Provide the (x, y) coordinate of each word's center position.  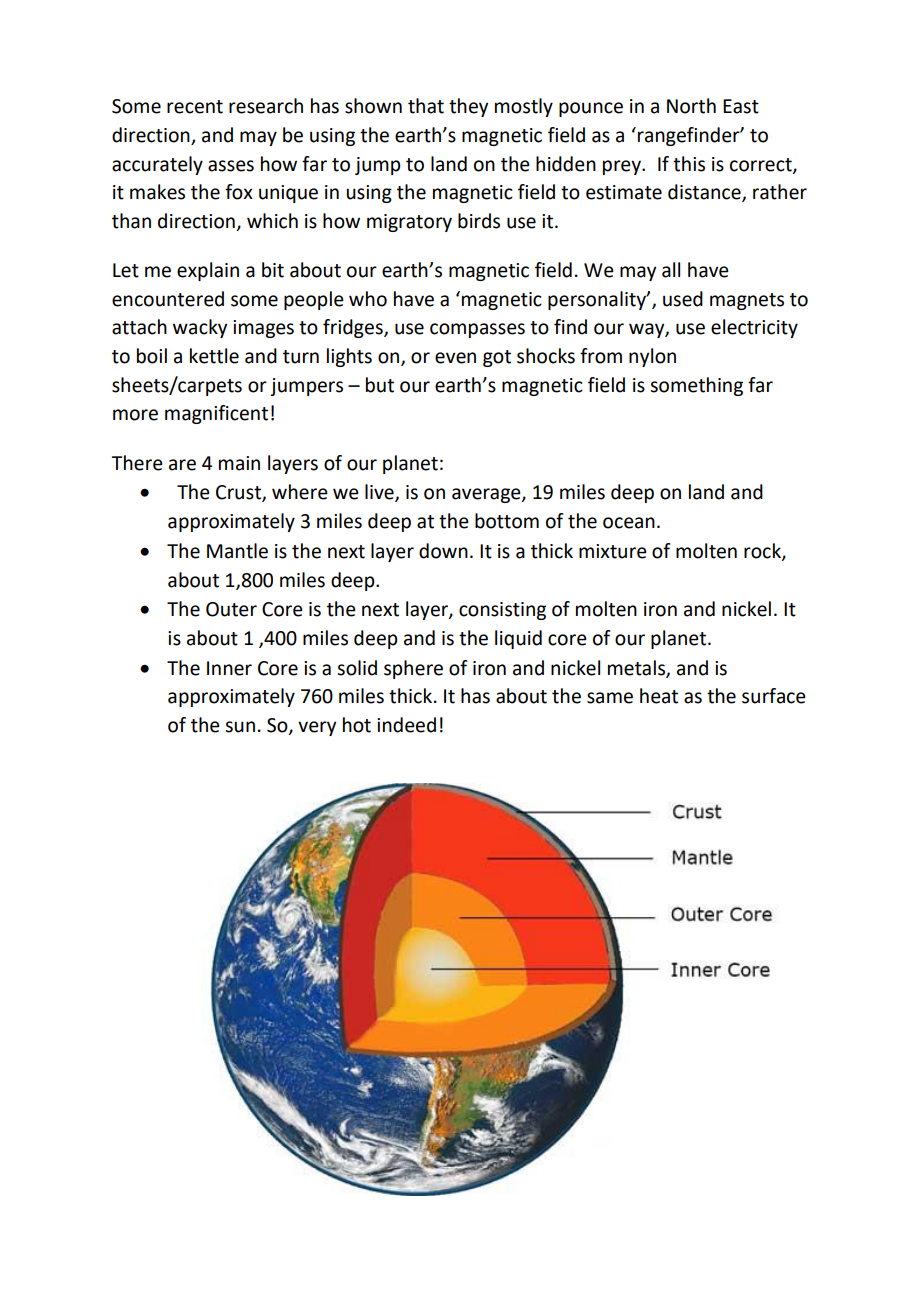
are (182, 465)
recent (195, 107)
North (691, 106)
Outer (231, 609)
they (468, 107)
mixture (613, 551)
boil (152, 356)
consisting (502, 611)
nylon (652, 357)
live (380, 493)
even (455, 358)
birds (479, 221)
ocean (629, 523)
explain (208, 271)
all (671, 270)
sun (240, 727)
